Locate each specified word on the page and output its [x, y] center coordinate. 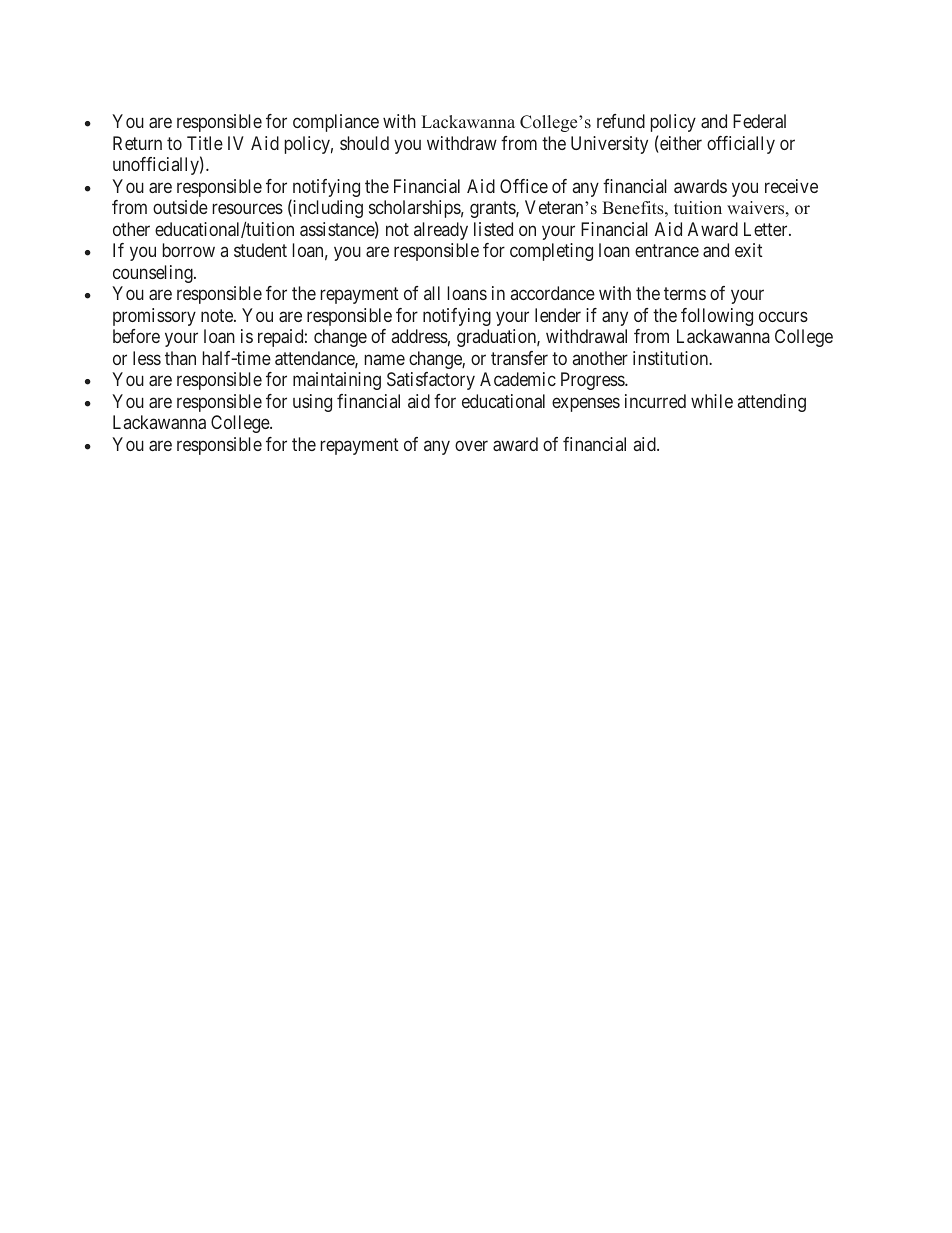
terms [685, 294]
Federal [759, 121]
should [364, 143]
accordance [553, 293]
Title [205, 143]
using [312, 403]
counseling [154, 274]
